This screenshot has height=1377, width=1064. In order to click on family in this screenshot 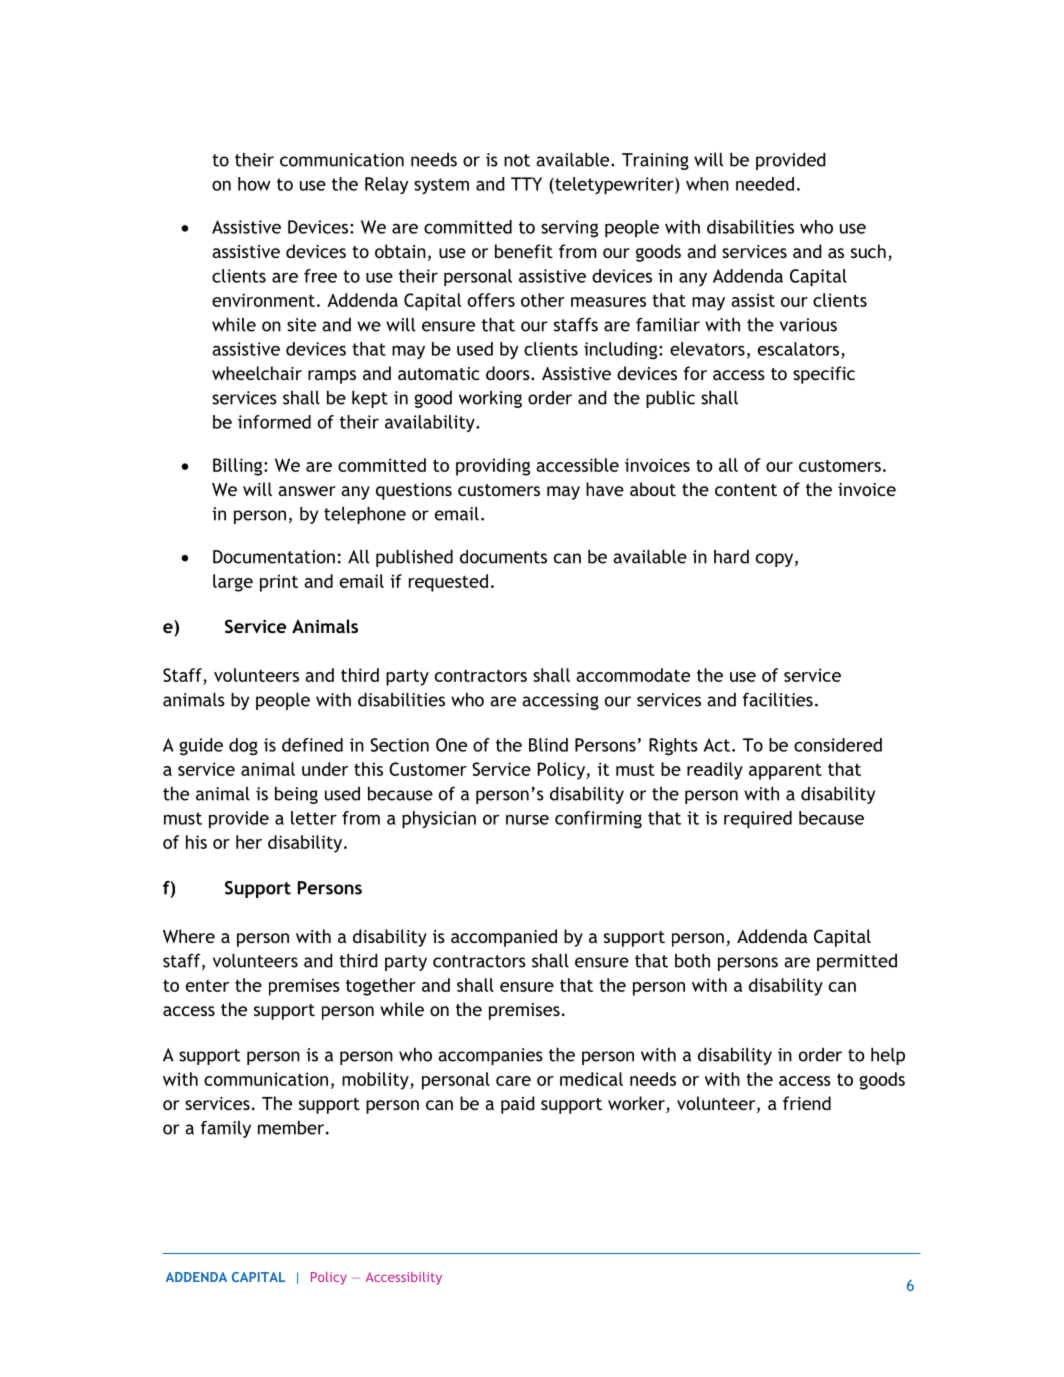, I will do `click(226, 1129)`.
